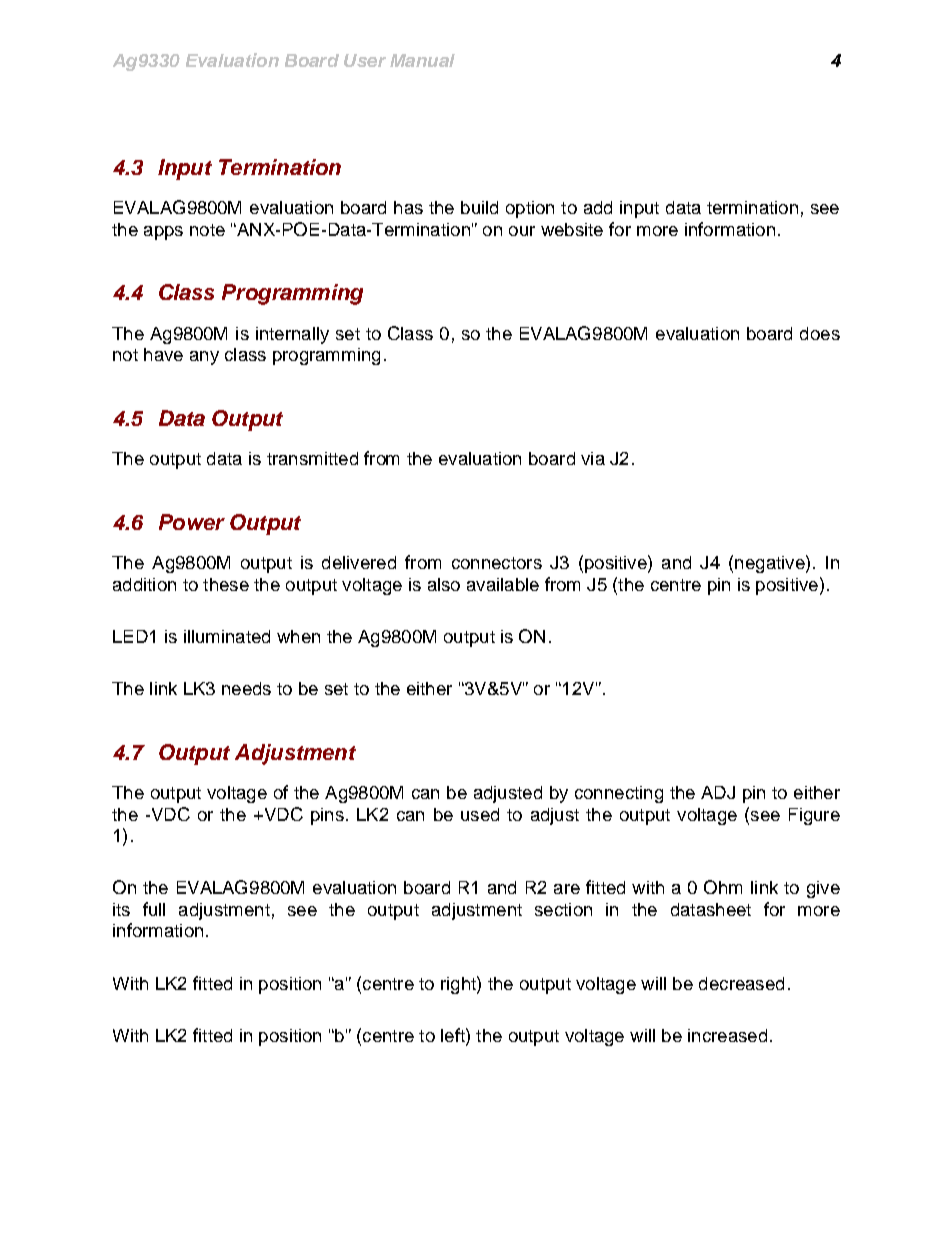  I want to click on website, so click(572, 229).
